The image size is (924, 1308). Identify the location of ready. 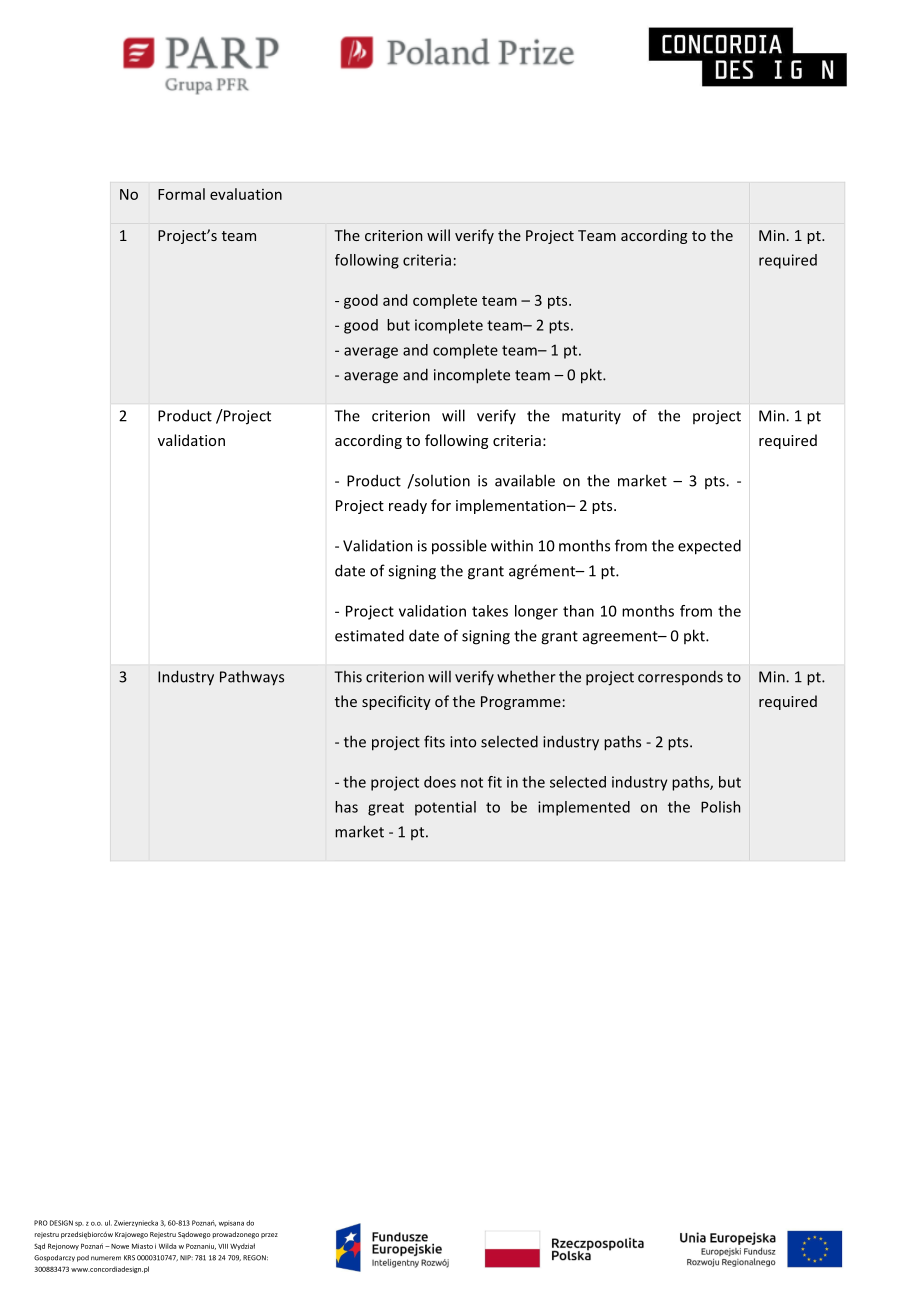
(408, 506).
